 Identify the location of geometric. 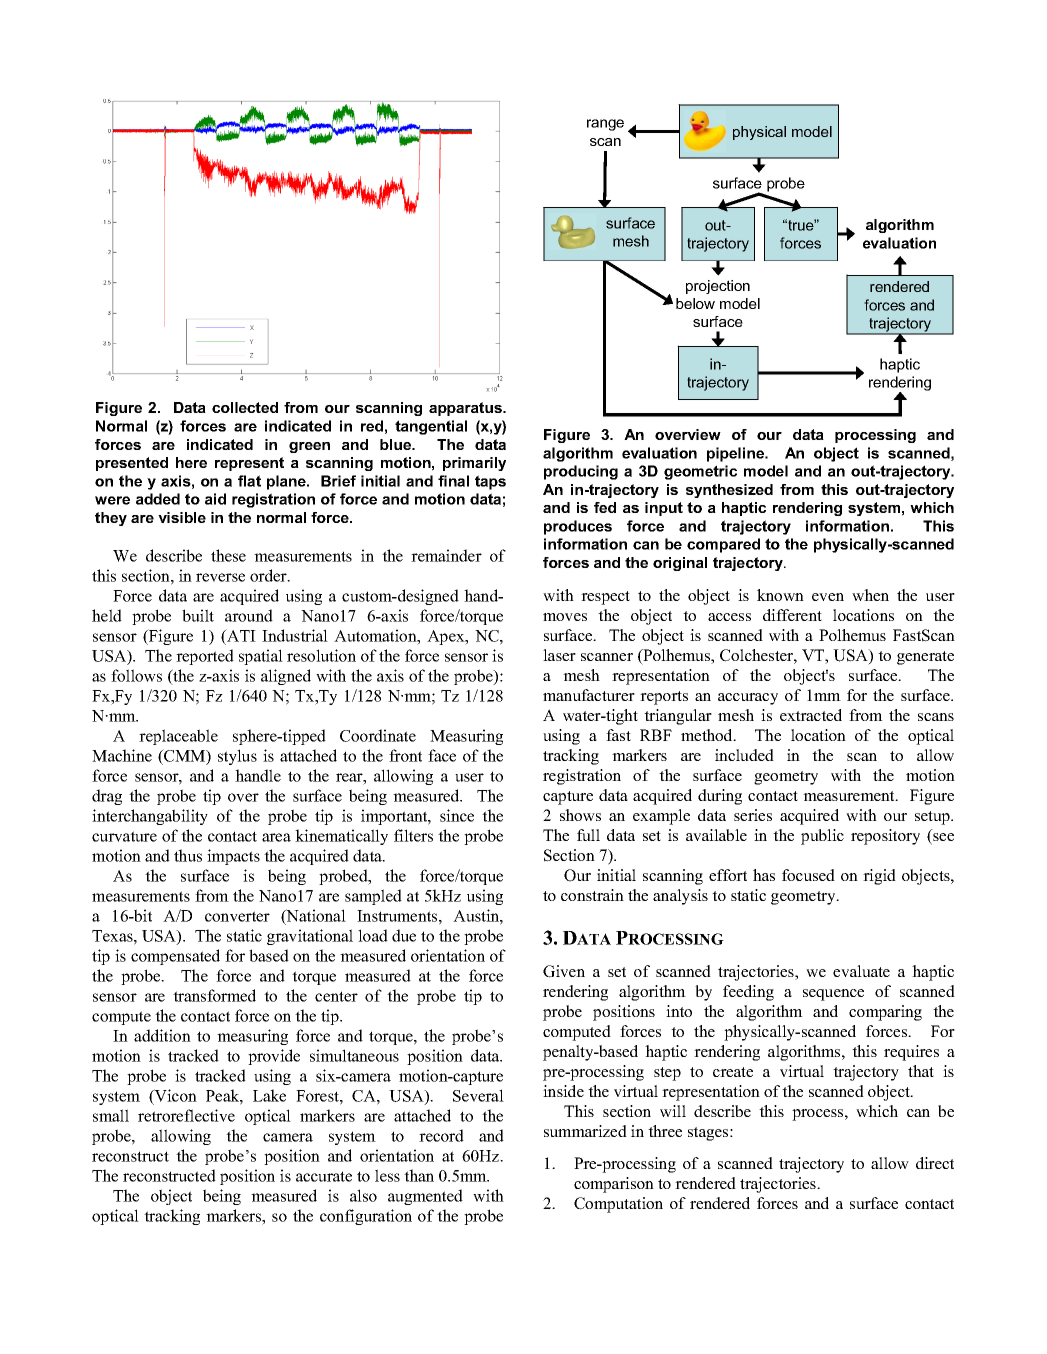
(700, 472).
